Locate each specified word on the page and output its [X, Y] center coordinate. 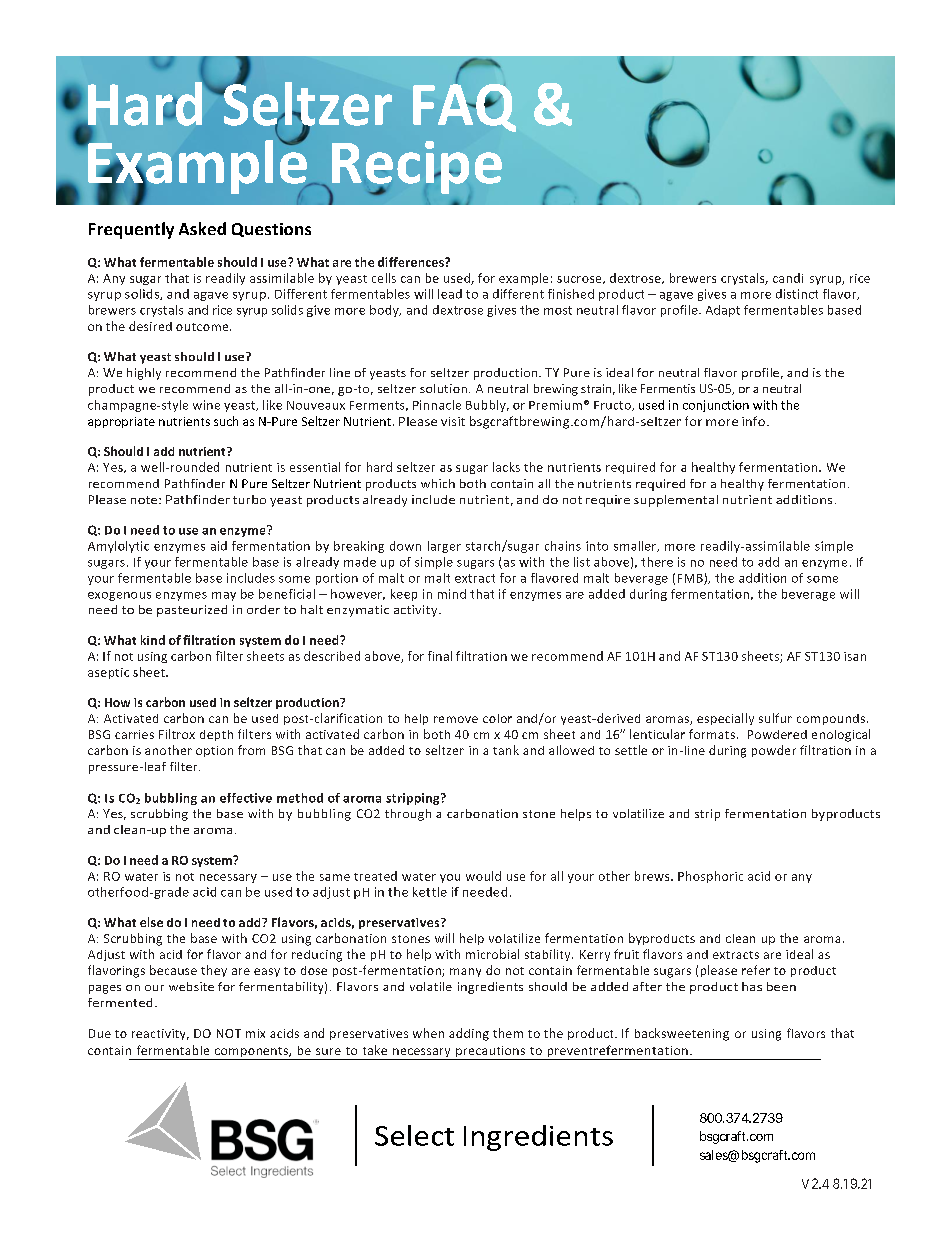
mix [255, 1033]
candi [788, 278]
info [753, 421]
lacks [506, 467]
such [226, 421]
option [214, 751]
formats [712, 734]
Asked [202, 228]
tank [506, 750]
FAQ [464, 106]
